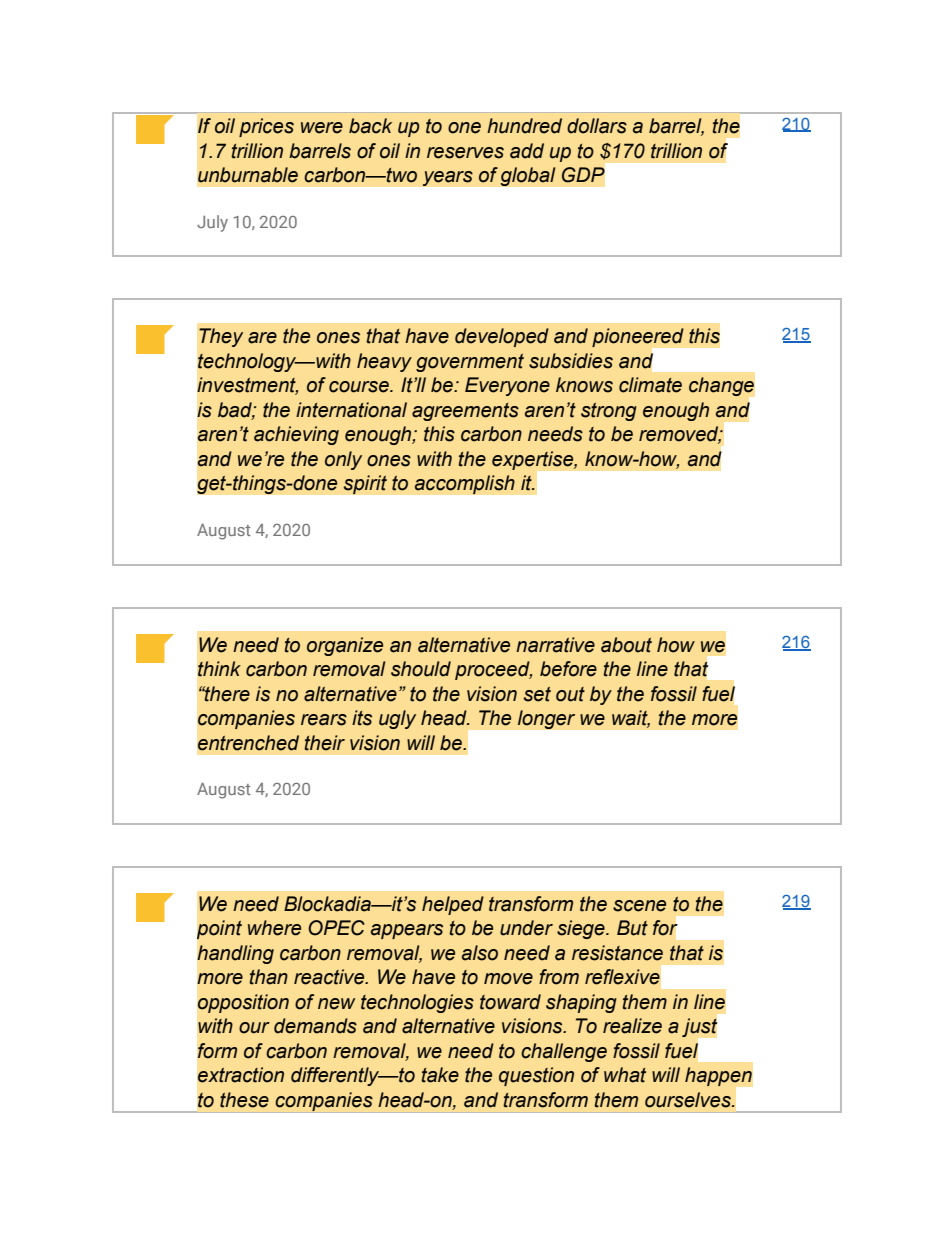 The width and height of the document is (952, 1233). What do you see at coordinates (274, 928) in the document?
I see `where` at bounding box center [274, 928].
